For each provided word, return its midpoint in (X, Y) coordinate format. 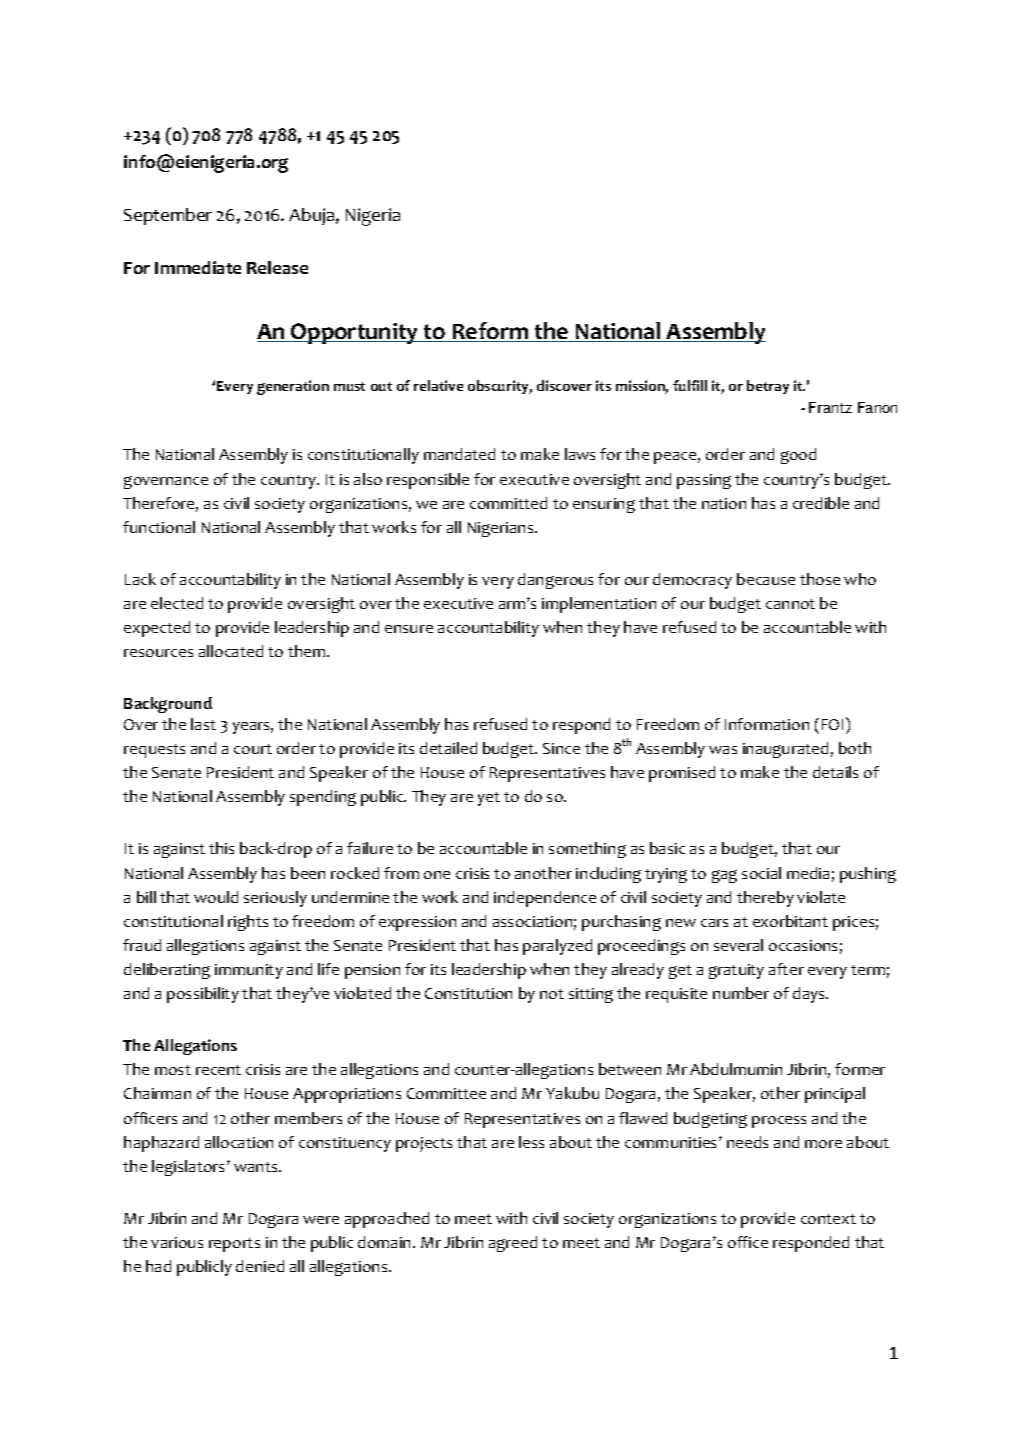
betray (768, 387)
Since (561, 748)
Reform (490, 332)
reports (234, 1245)
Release (277, 267)
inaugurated (785, 750)
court (253, 749)
